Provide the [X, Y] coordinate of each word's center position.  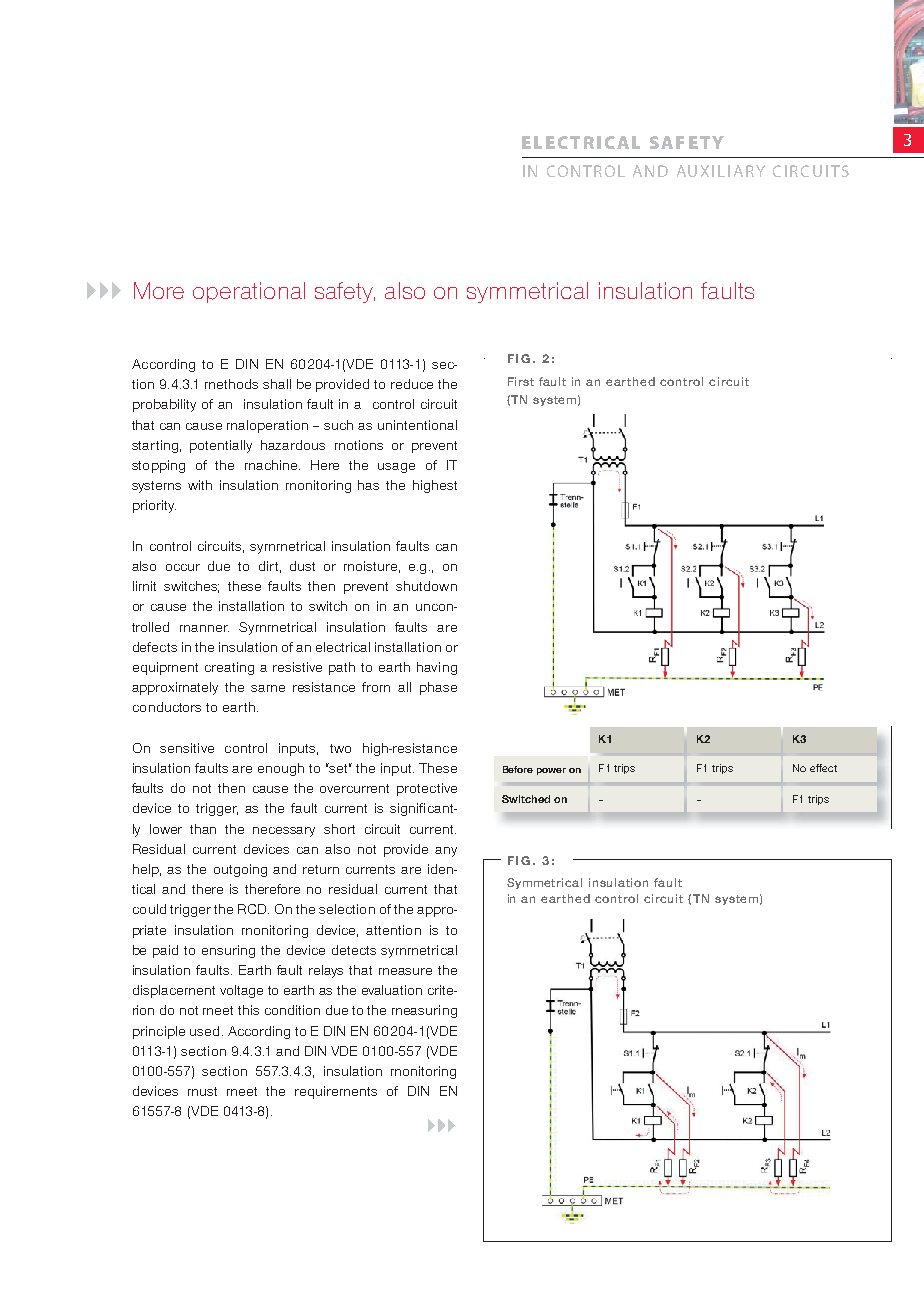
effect [823, 768]
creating [229, 668]
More [159, 290]
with [200, 485]
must [202, 1091]
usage [396, 468]
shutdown [426, 586]
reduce [412, 384]
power [551, 771]
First [521, 381]
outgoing [240, 870]
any [446, 852]
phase [438, 688]
